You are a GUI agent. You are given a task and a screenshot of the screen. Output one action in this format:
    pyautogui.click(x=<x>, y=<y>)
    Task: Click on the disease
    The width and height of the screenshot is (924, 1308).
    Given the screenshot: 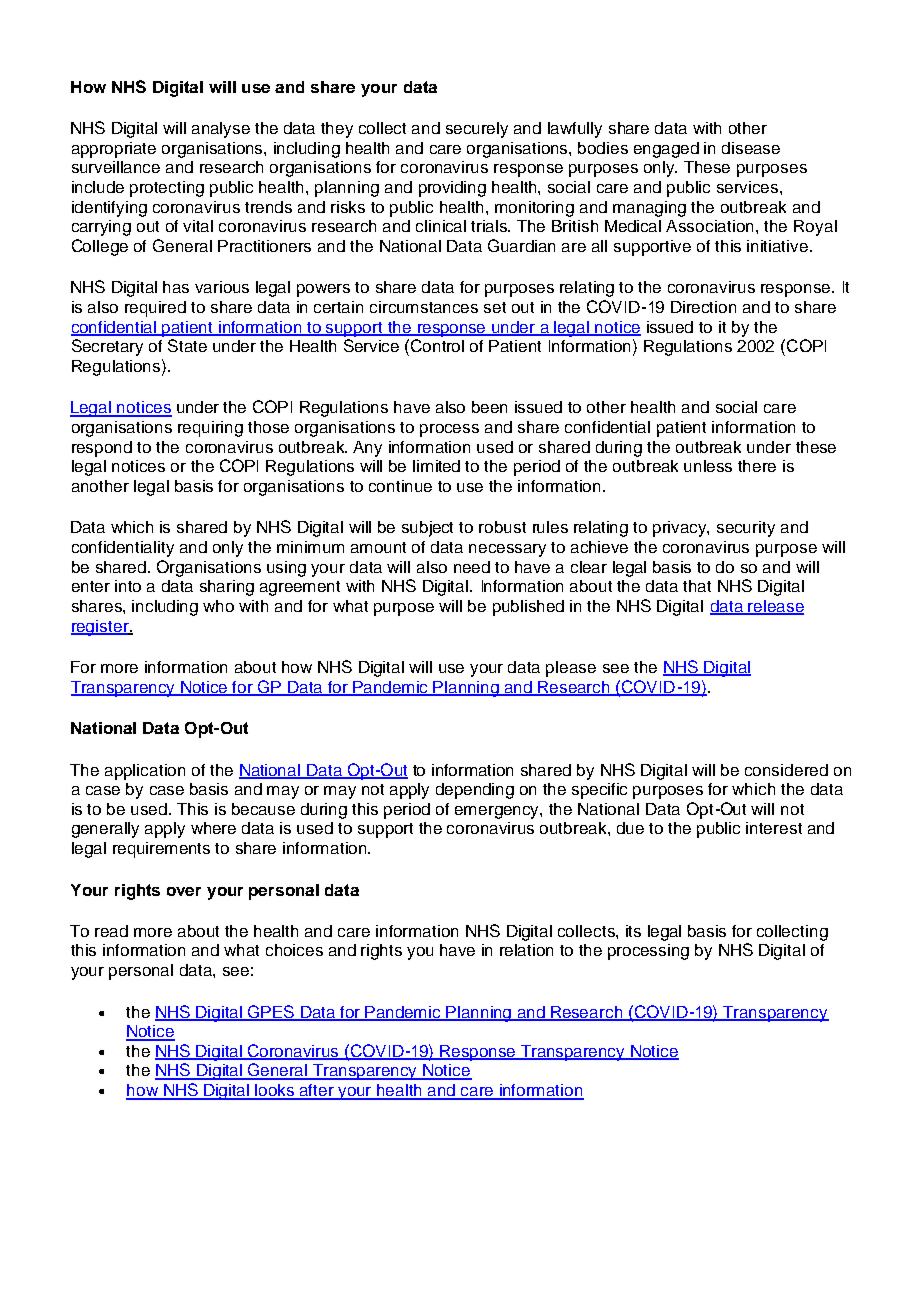 What is the action you would take?
    pyautogui.click(x=751, y=148)
